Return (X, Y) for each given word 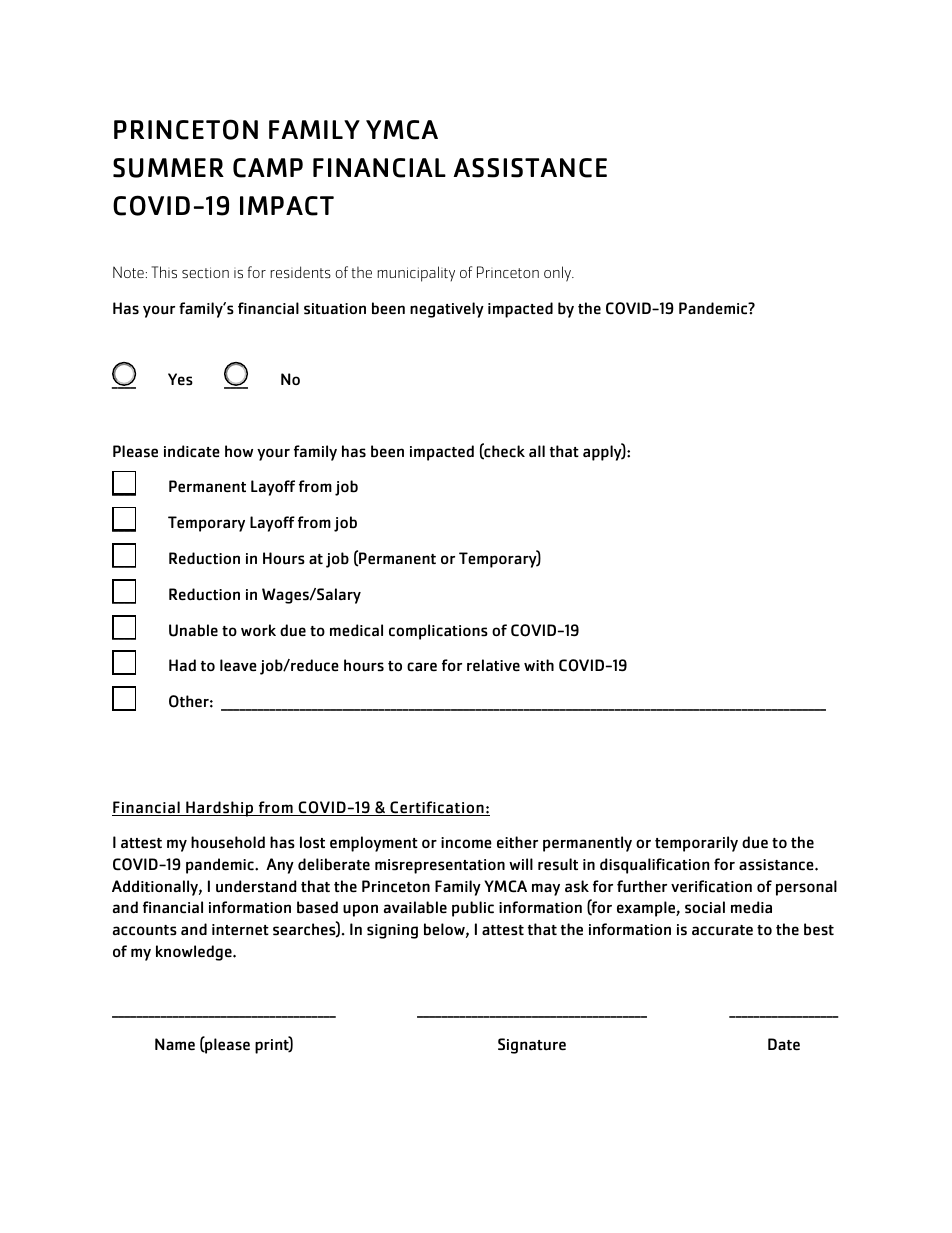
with (539, 665)
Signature (532, 1046)
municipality (416, 274)
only (558, 274)
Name (175, 1044)
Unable (193, 630)
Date (784, 1044)
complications (438, 632)
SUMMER (168, 168)
